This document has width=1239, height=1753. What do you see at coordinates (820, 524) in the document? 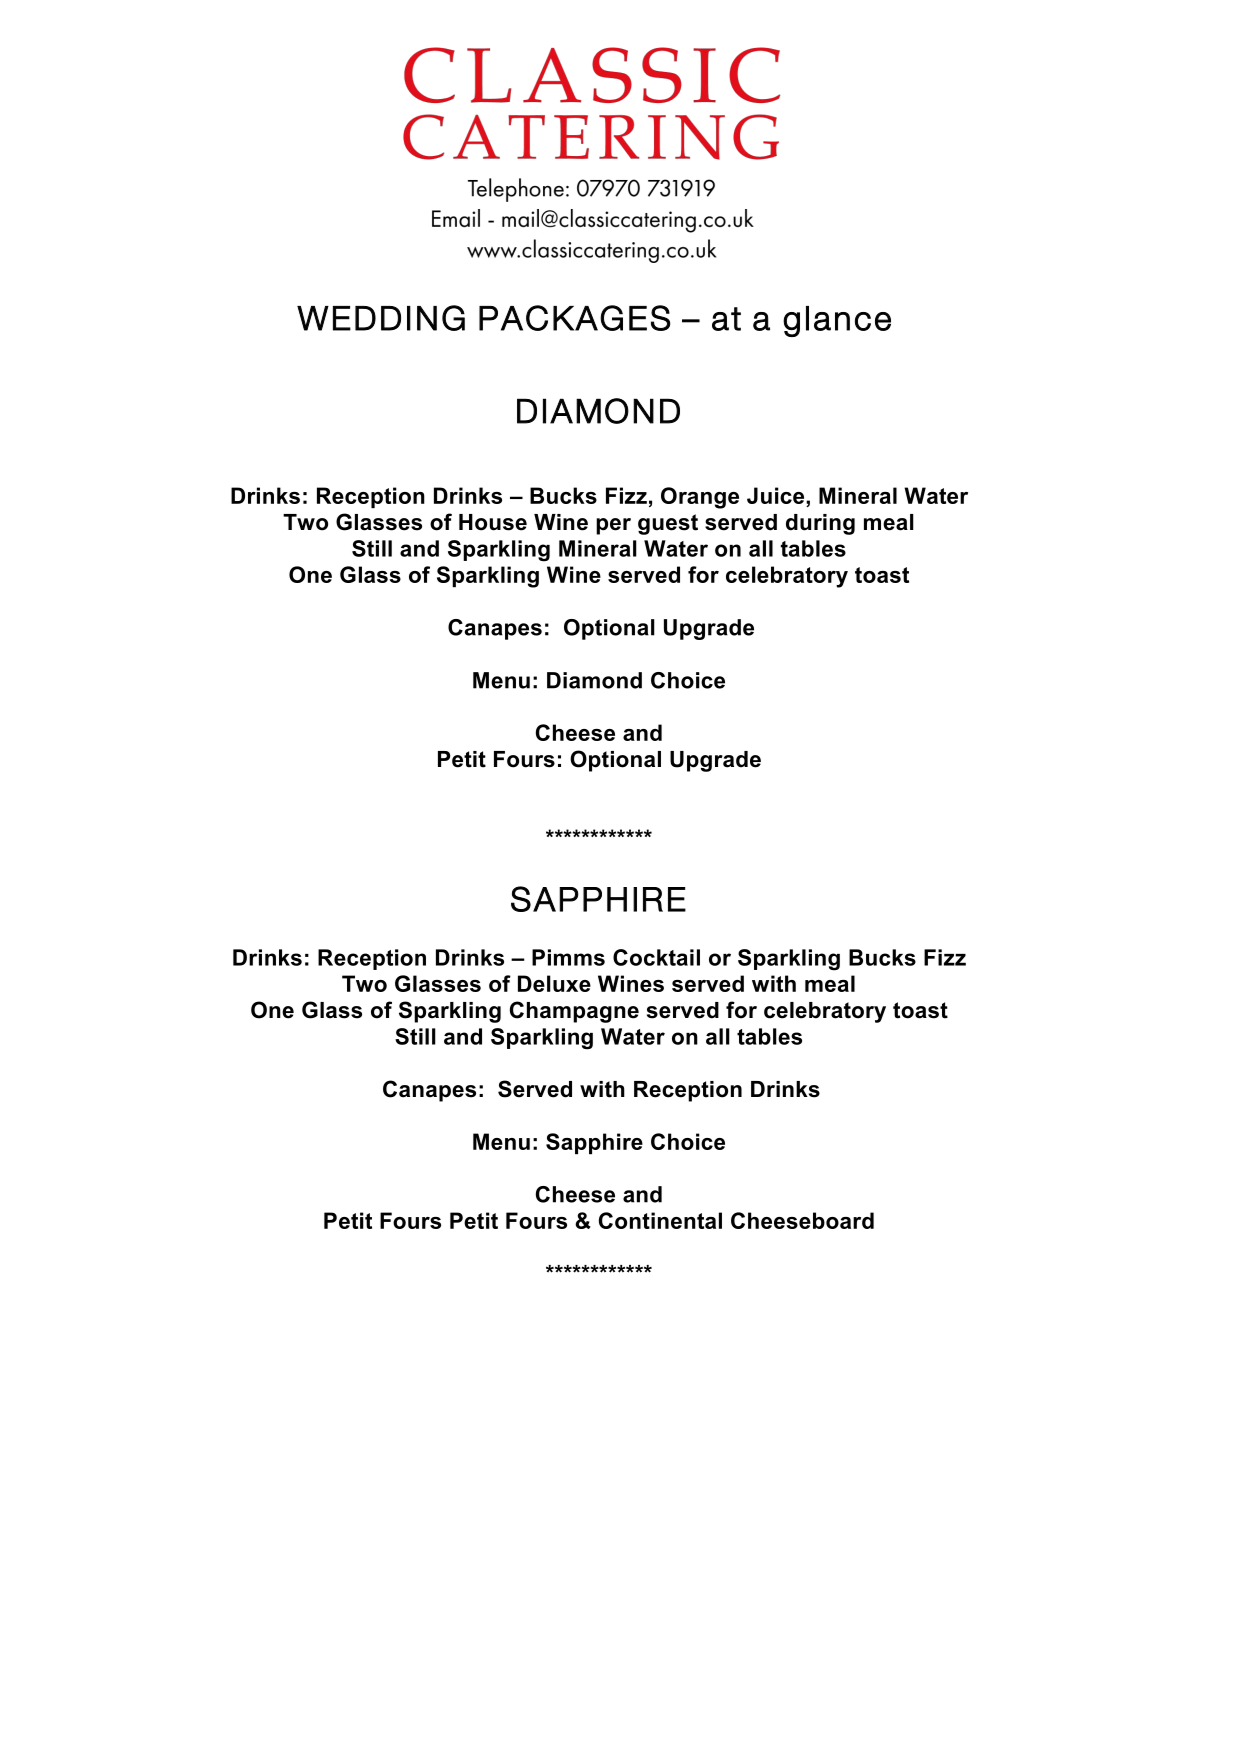
I see `during` at bounding box center [820, 524].
